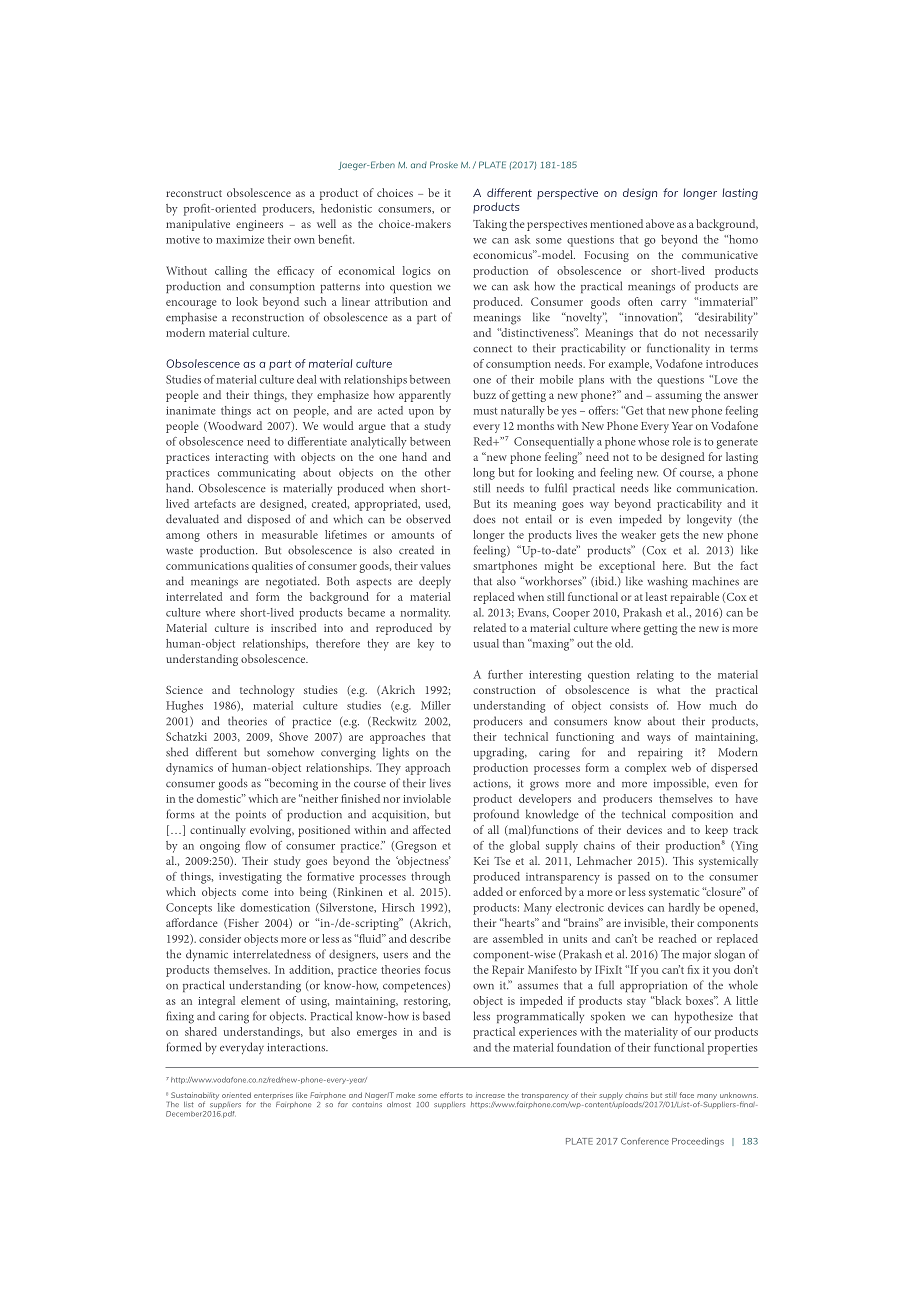  Describe the element at coordinates (660, 223) in the screenshot. I see `above` at that location.
